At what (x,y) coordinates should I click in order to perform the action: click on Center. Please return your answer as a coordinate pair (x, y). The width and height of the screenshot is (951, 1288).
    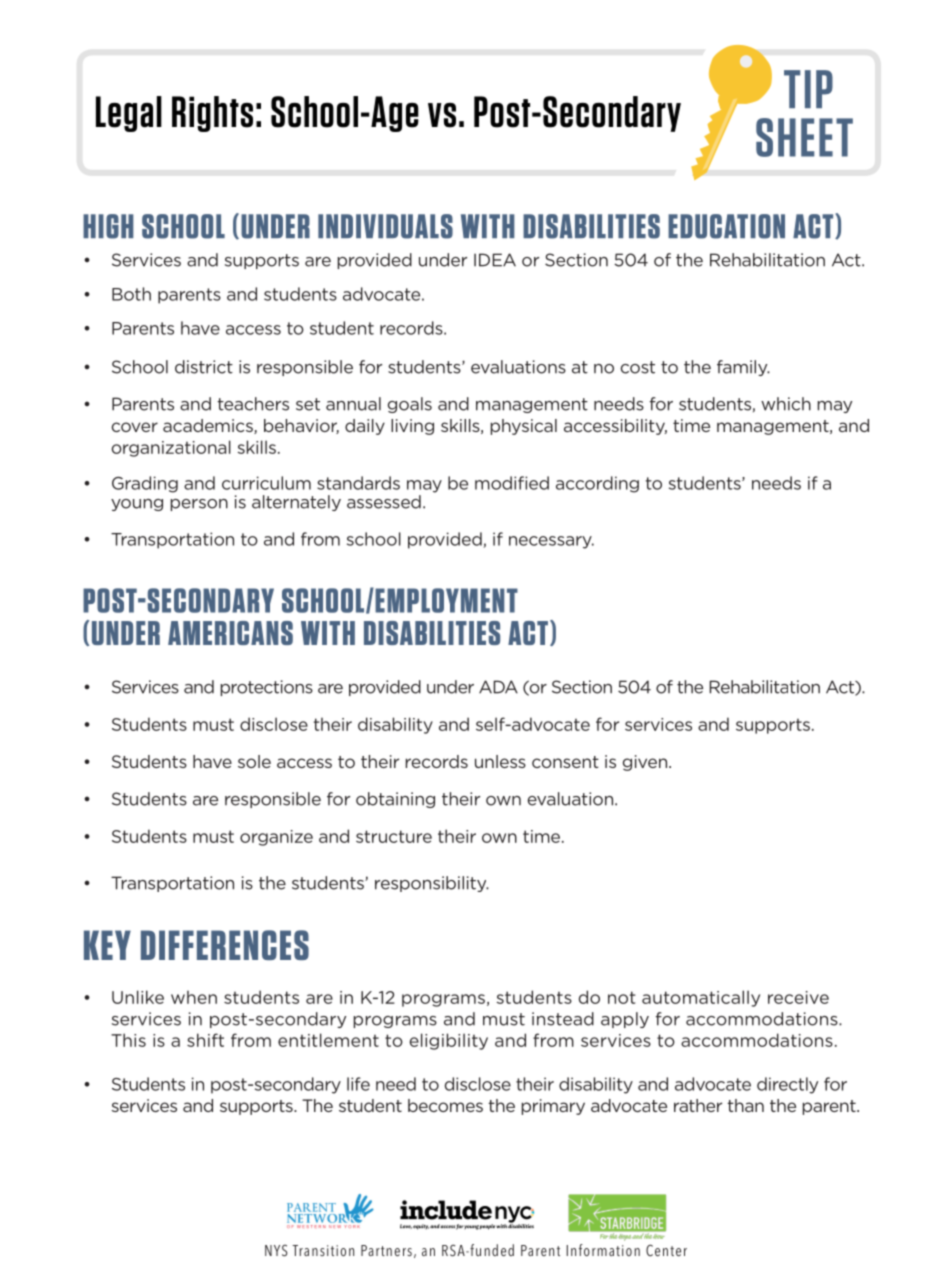
    Looking at the image, I should click on (666, 1250).
